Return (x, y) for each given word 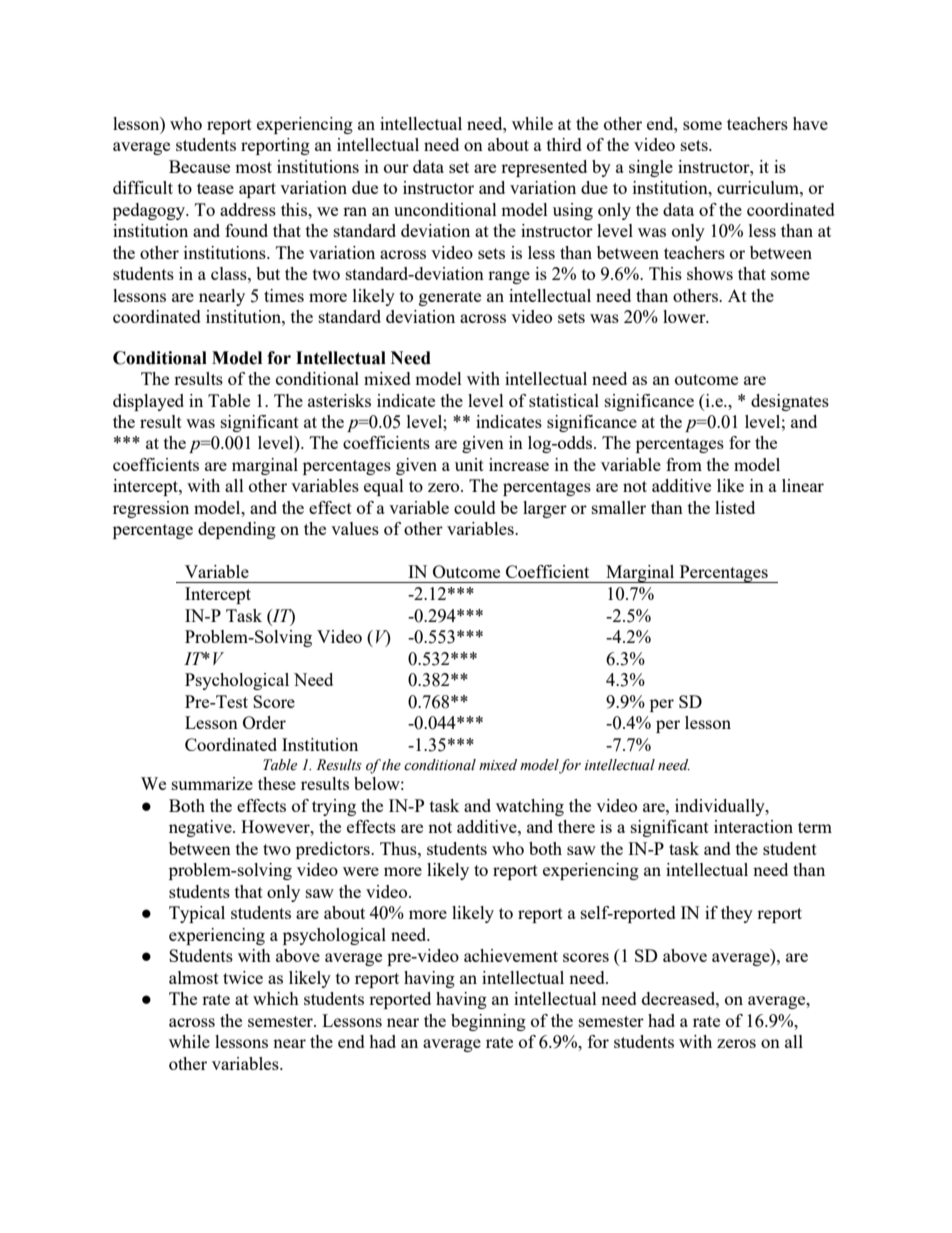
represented (544, 168)
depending (237, 530)
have (810, 123)
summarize (212, 783)
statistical (564, 400)
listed (735, 507)
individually (721, 807)
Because (199, 166)
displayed (148, 402)
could (475, 507)
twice (243, 977)
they (737, 914)
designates (790, 402)
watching (530, 807)
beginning (488, 1022)
